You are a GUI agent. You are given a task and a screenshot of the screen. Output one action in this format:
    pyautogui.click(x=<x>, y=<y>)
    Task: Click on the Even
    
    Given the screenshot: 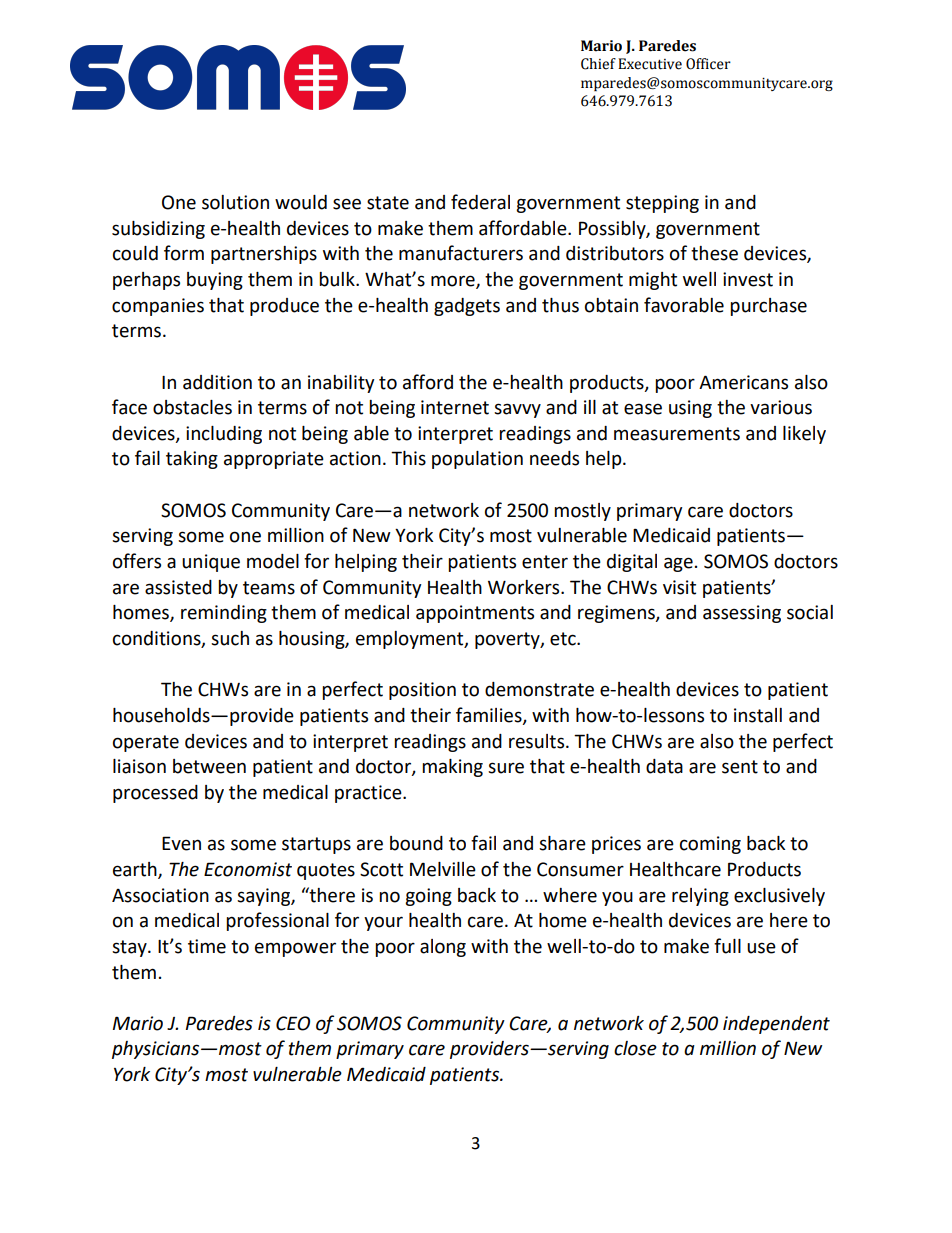 What is the action you would take?
    pyautogui.click(x=181, y=843)
